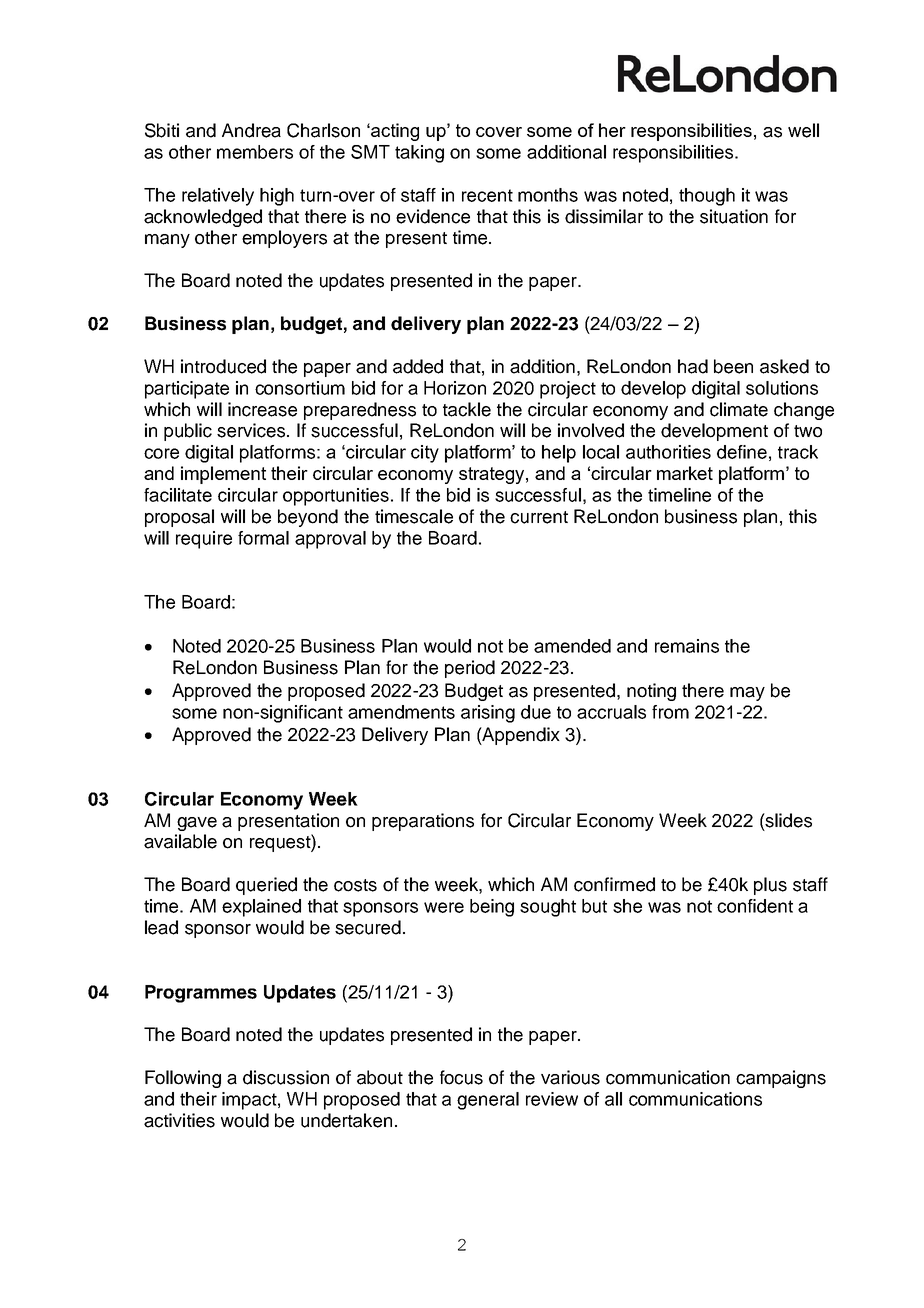 This document has width=924, height=1308. Describe the element at coordinates (223, 366) in the document. I see `introduced` at that location.
